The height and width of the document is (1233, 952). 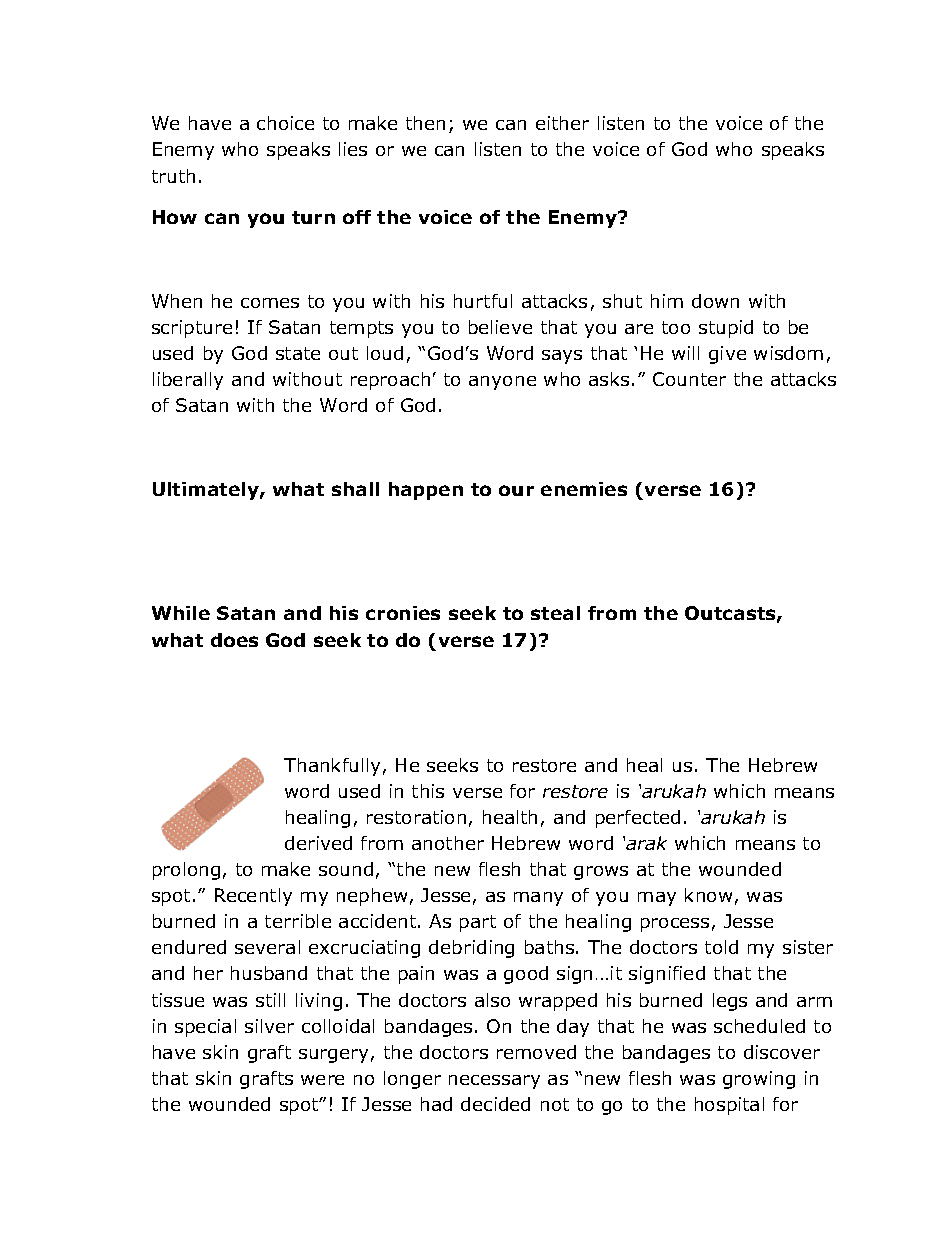 I want to click on either, so click(x=562, y=123).
